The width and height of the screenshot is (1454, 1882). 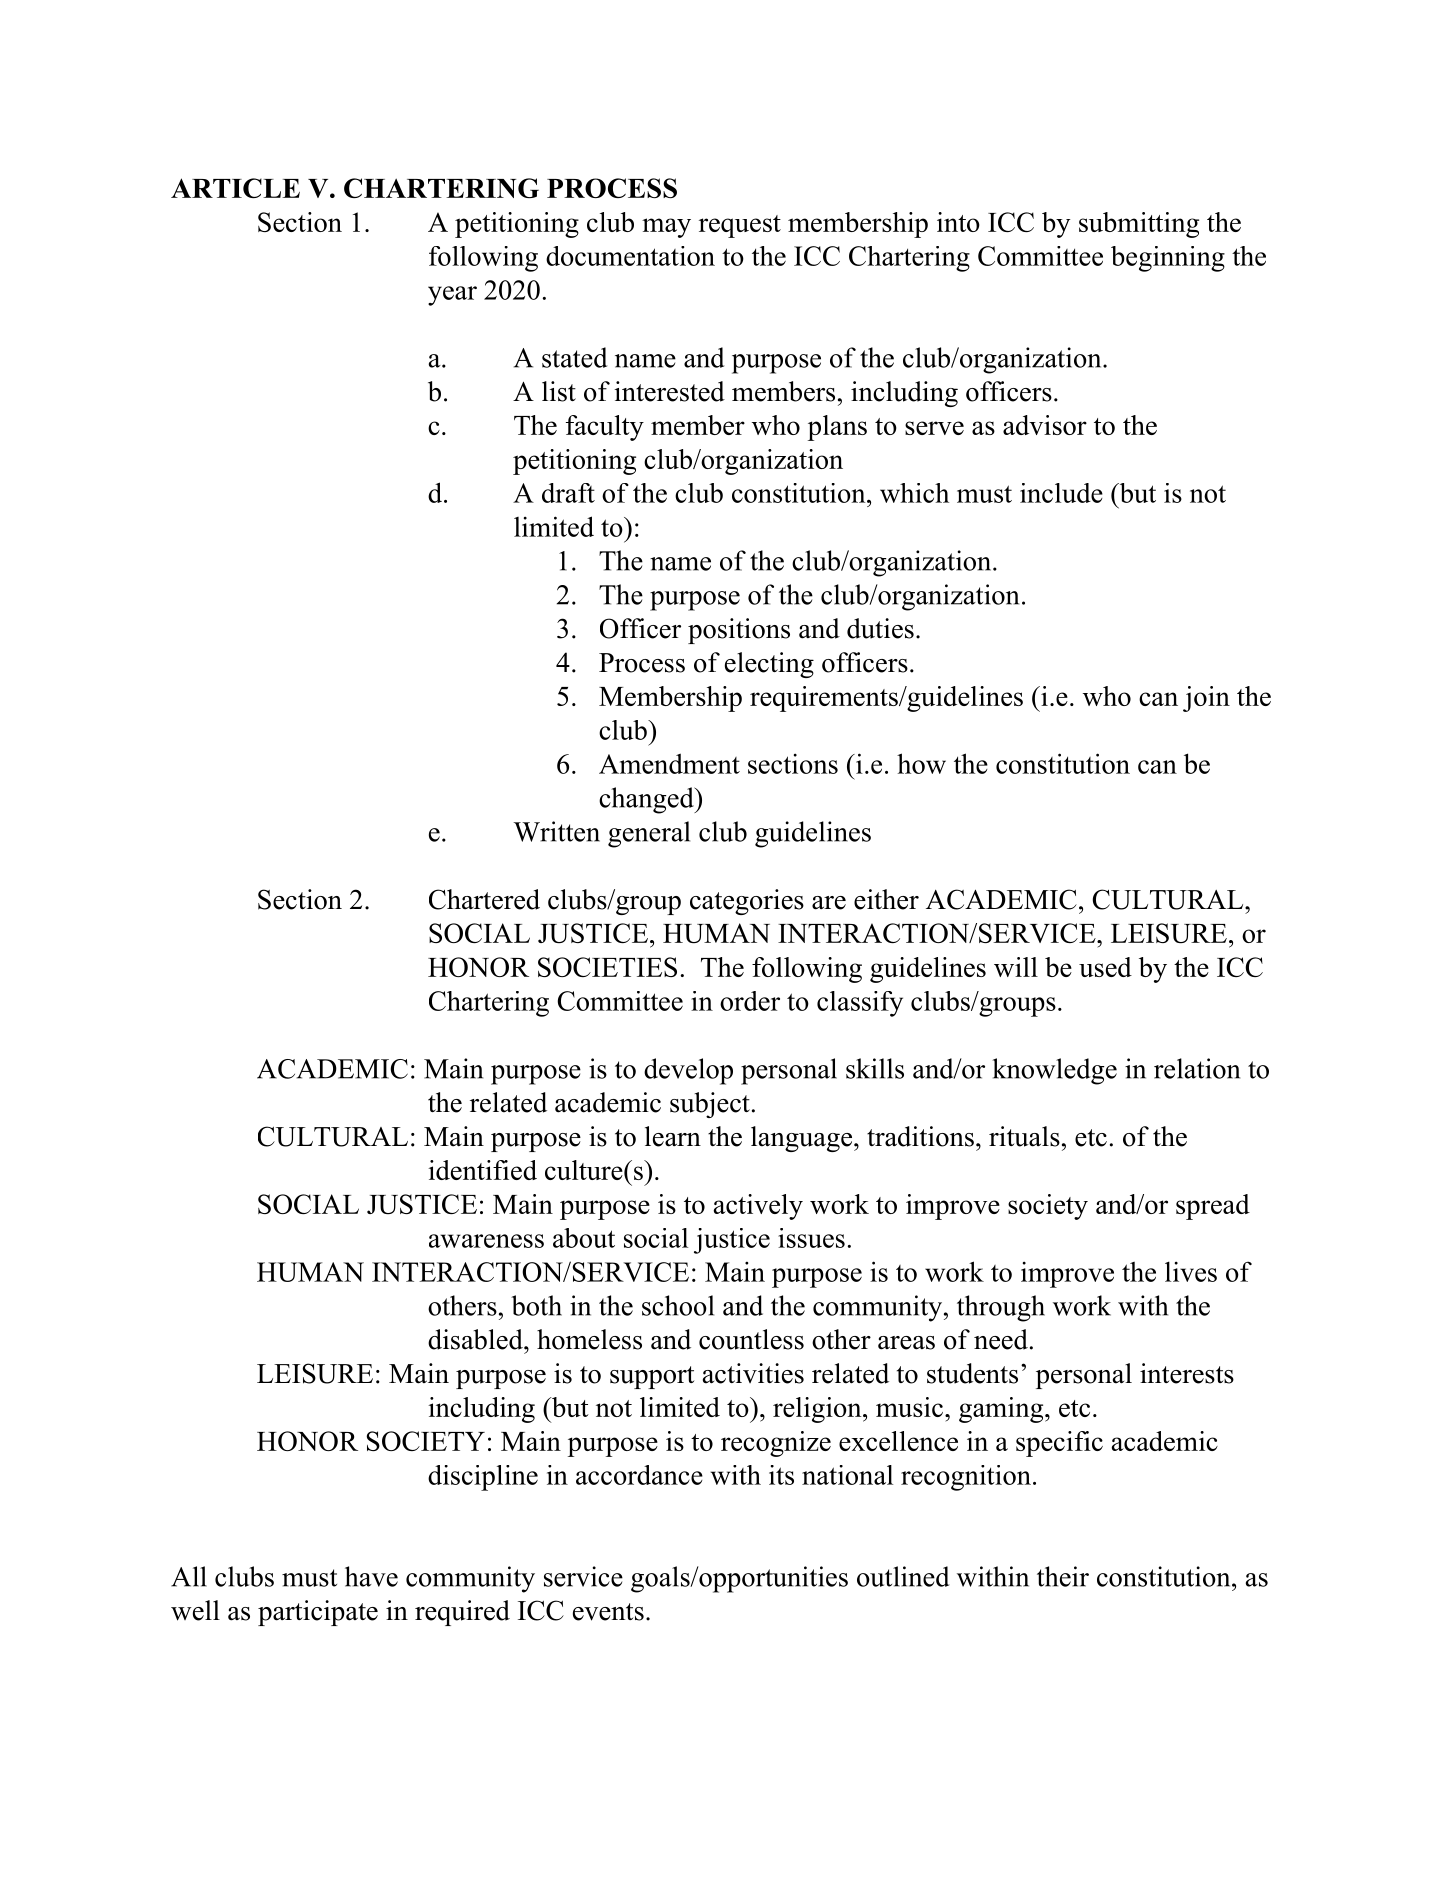 What do you see at coordinates (605, 428) in the screenshot?
I see `faculty` at bounding box center [605, 428].
